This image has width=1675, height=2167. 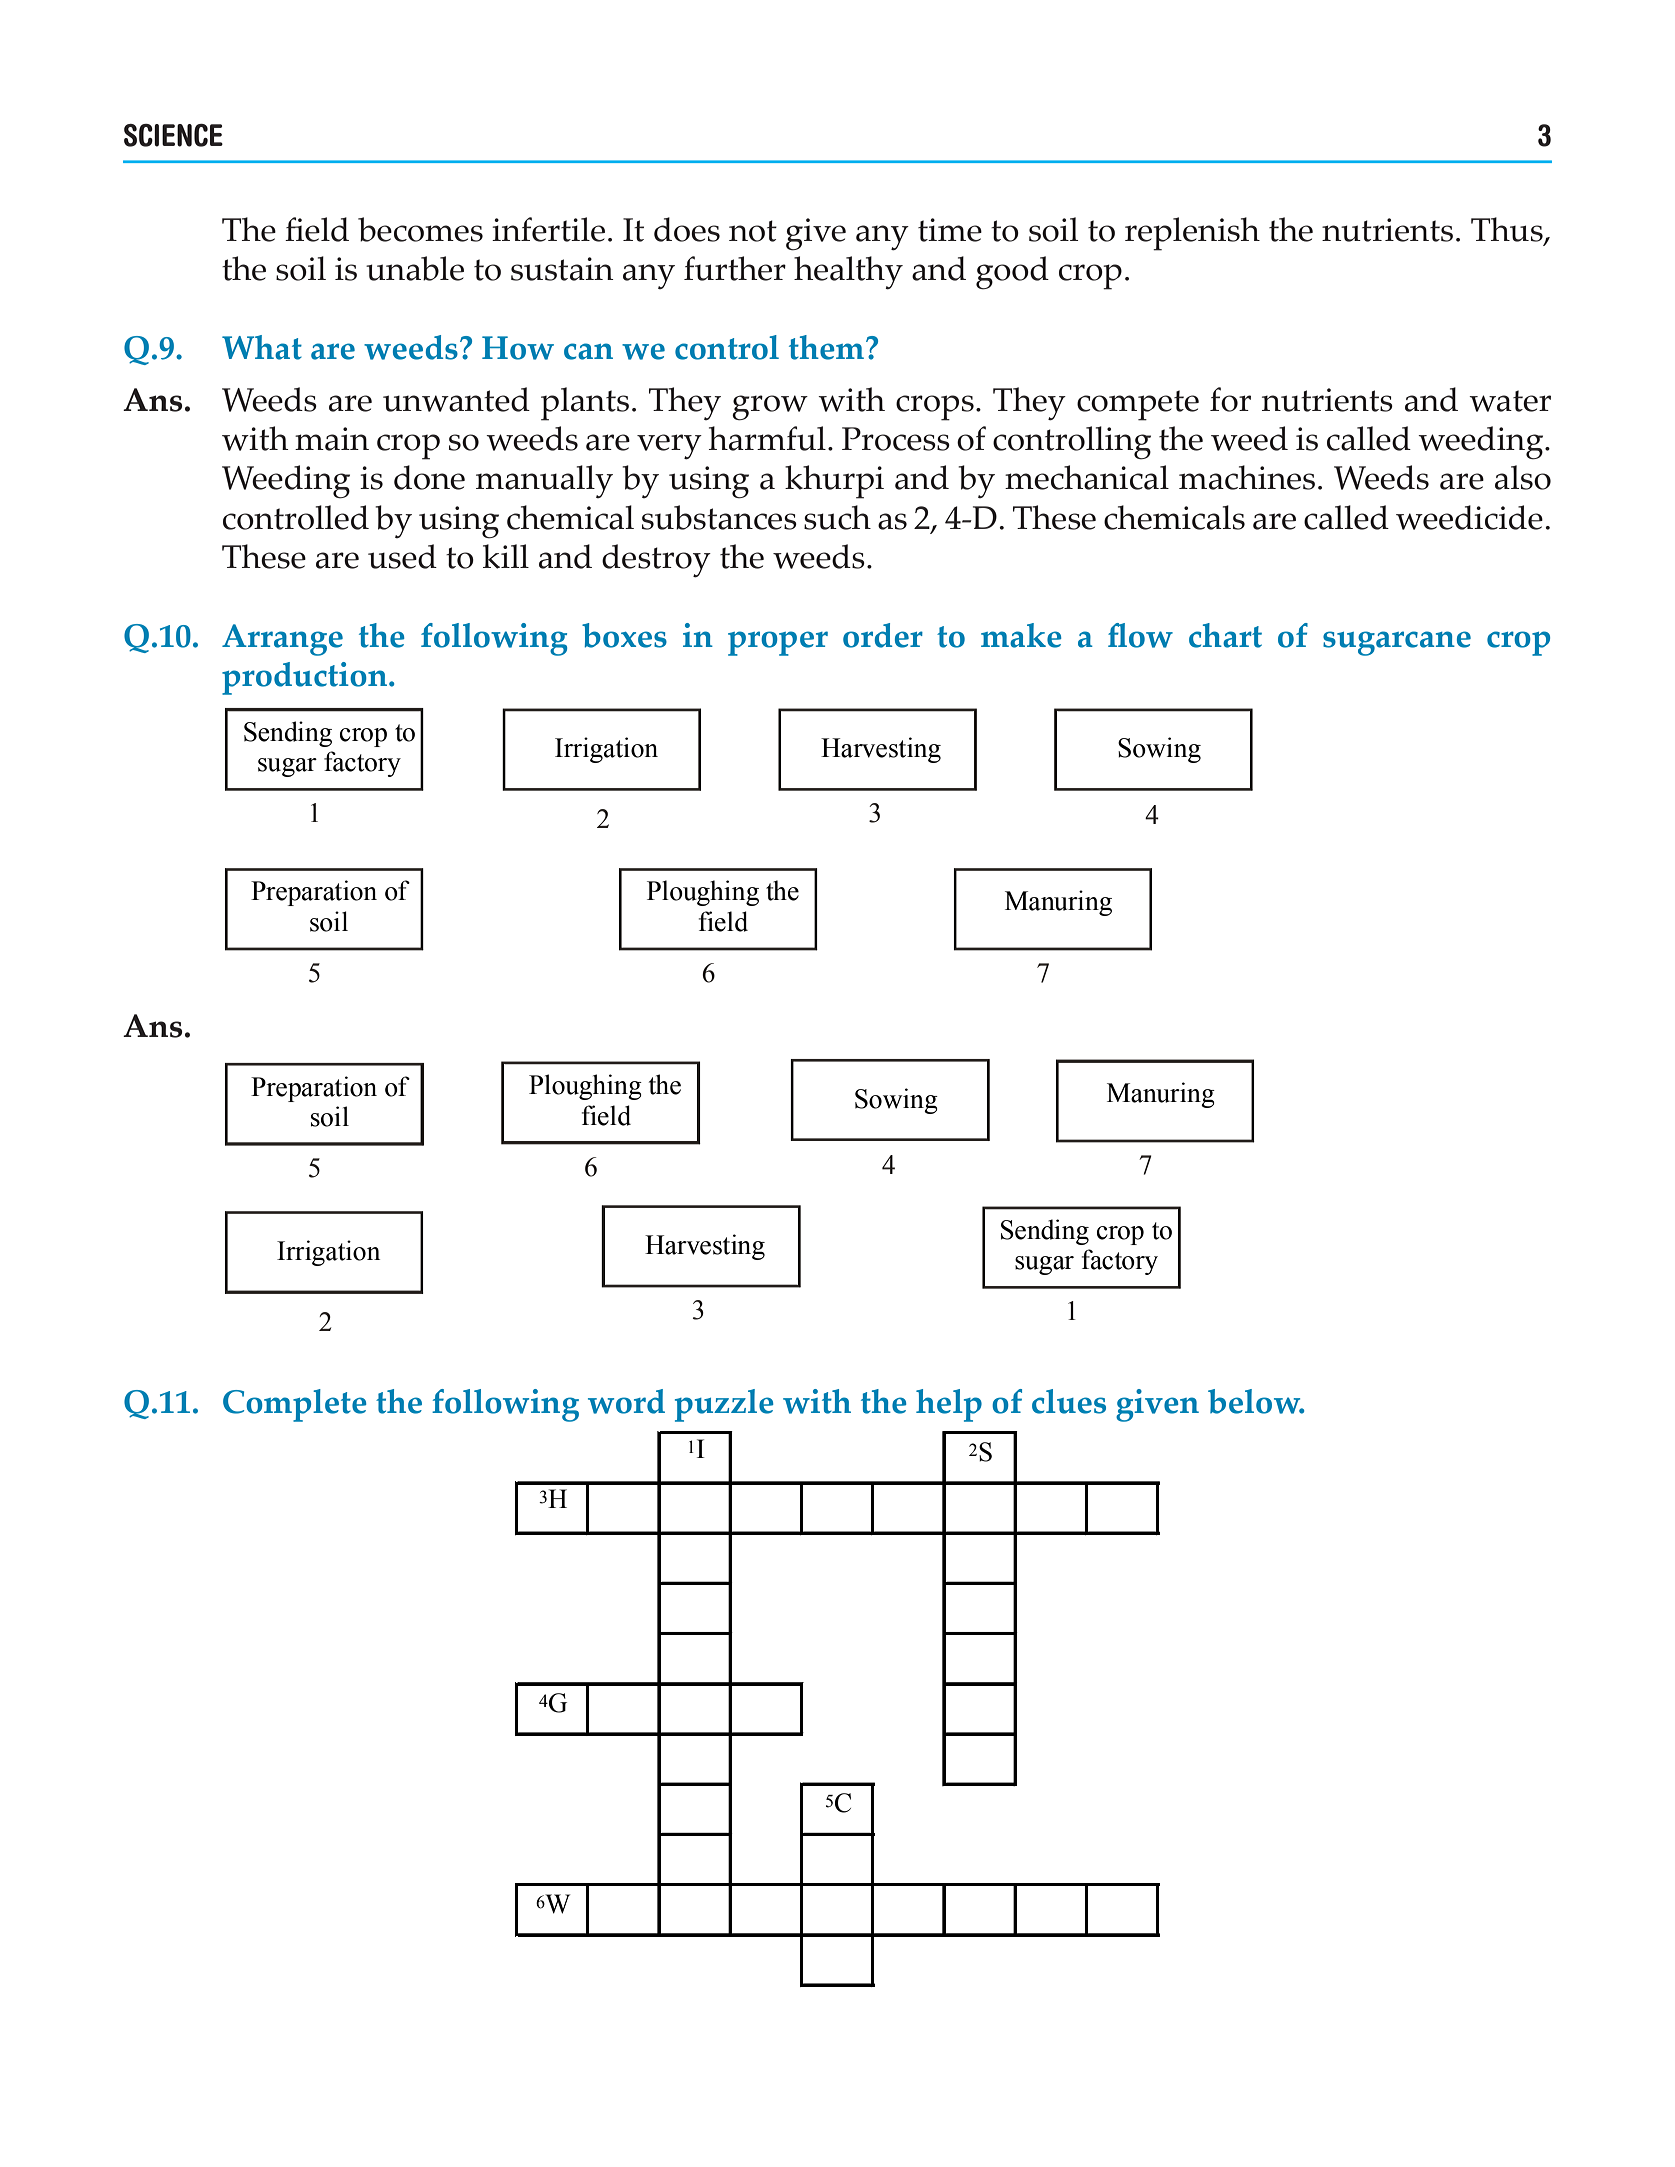 What do you see at coordinates (896, 439) in the image?
I see `Process` at bounding box center [896, 439].
